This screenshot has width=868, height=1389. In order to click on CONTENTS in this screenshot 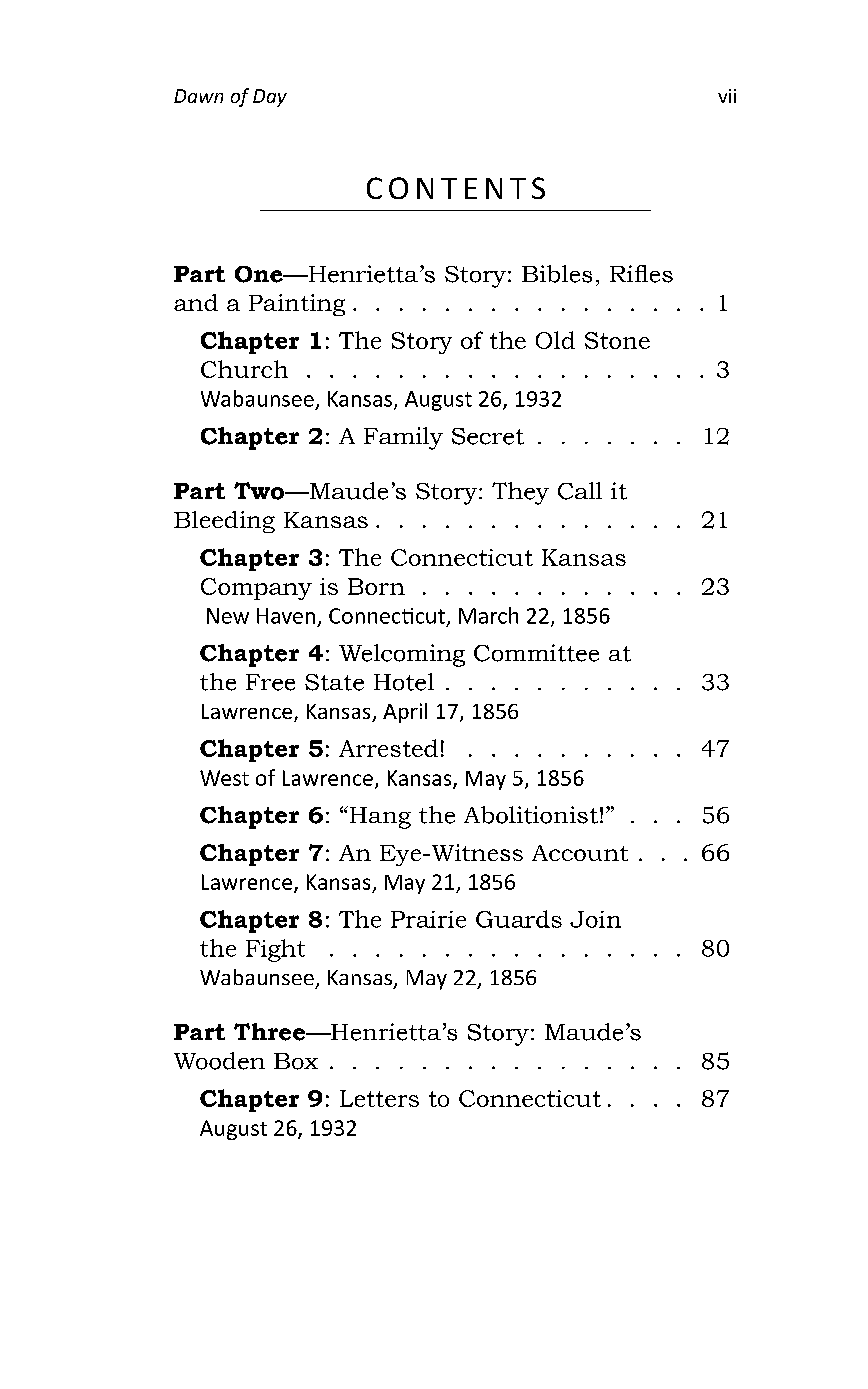, I will do `click(456, 188)`.
